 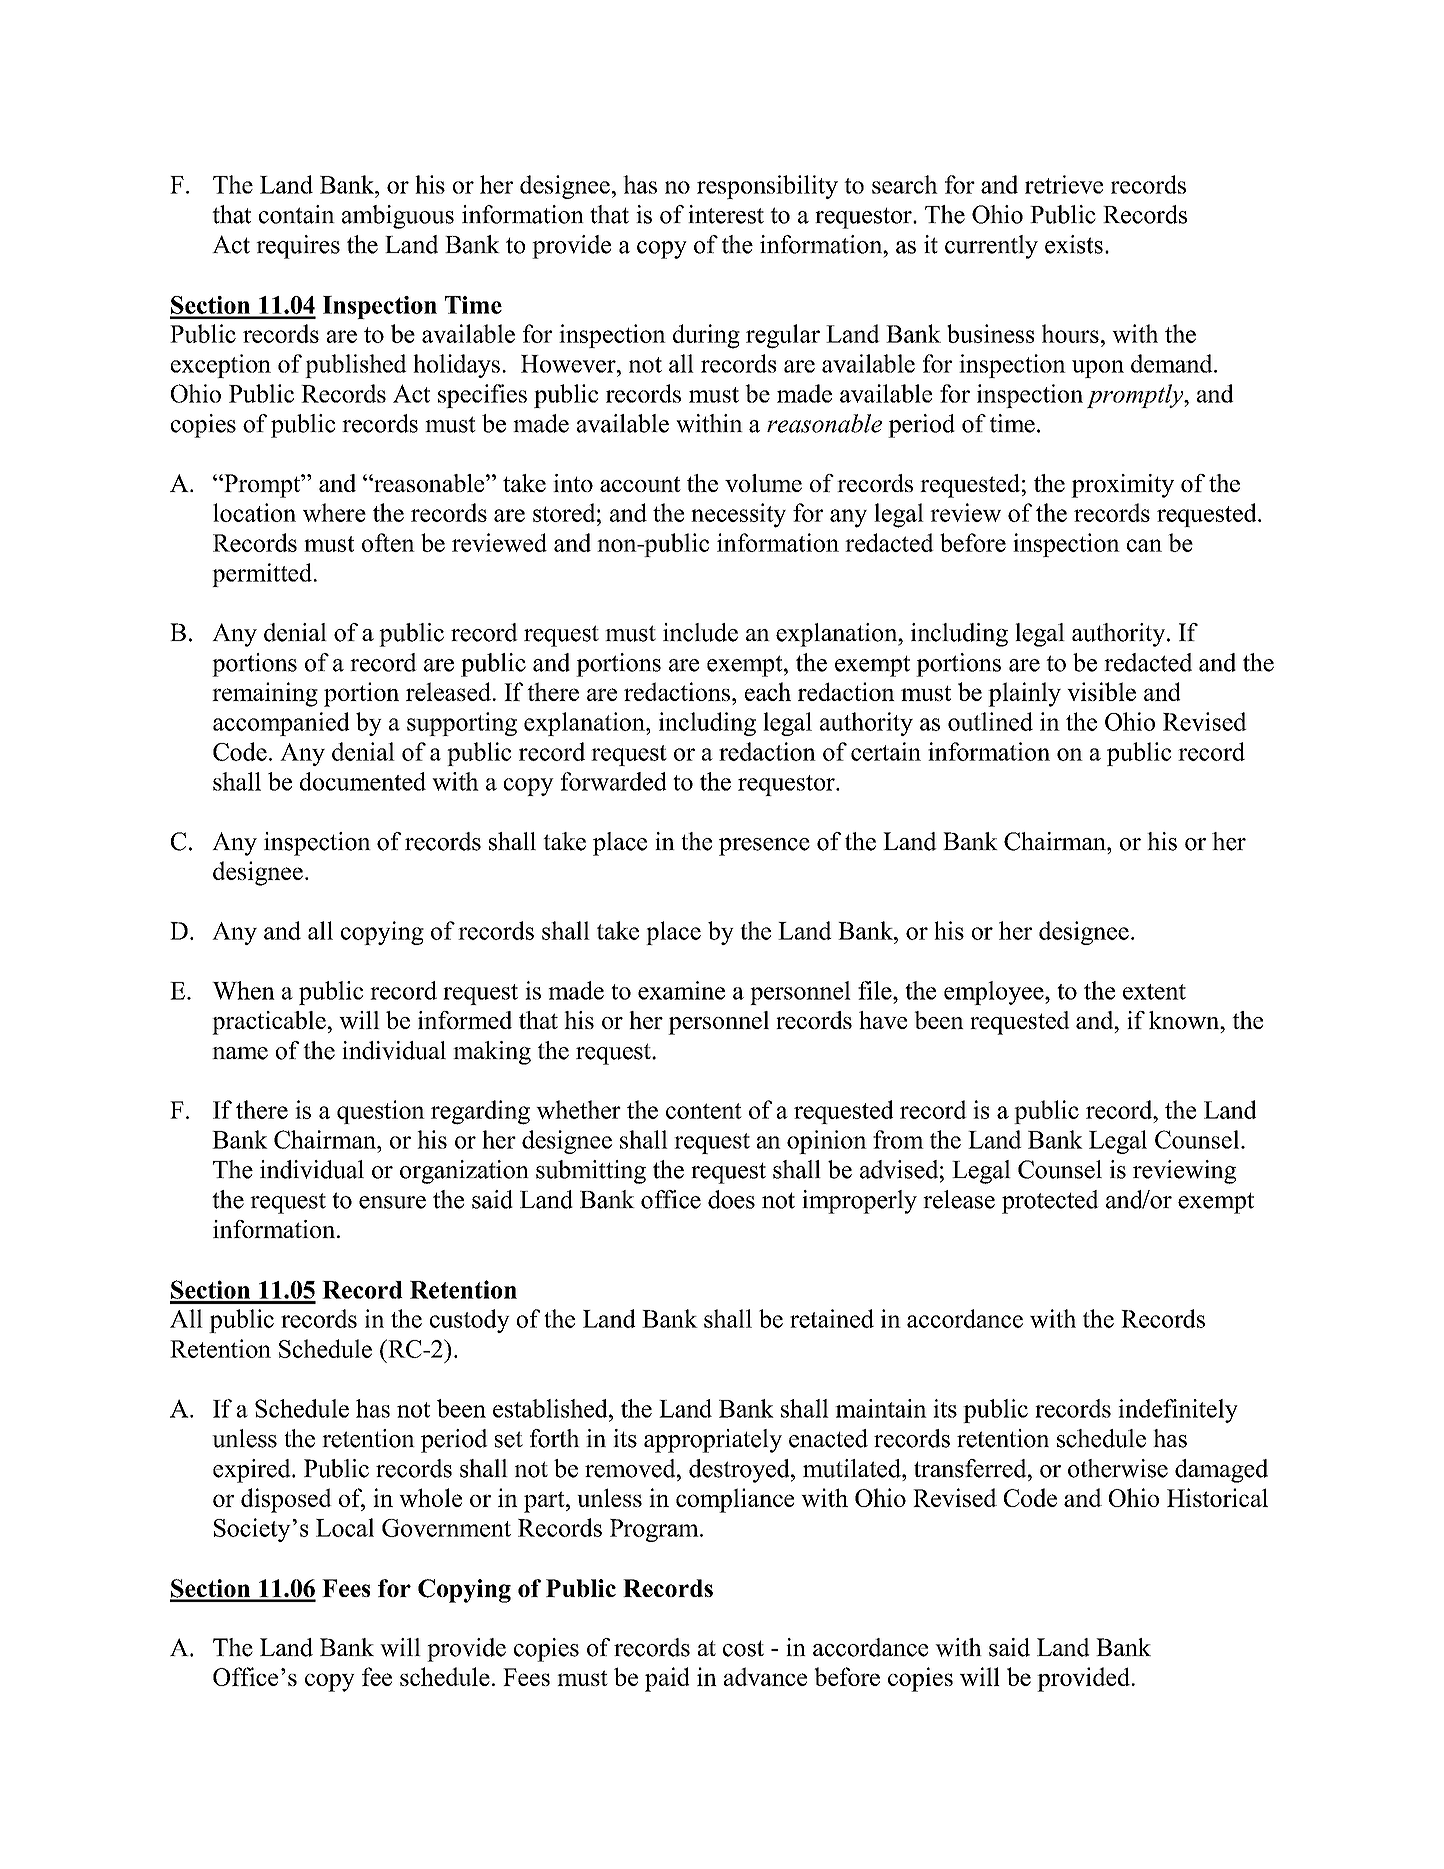 What do you see at coordinates (381, 1112) in the page?
I see `question` at bounding box center [381, 1112].
